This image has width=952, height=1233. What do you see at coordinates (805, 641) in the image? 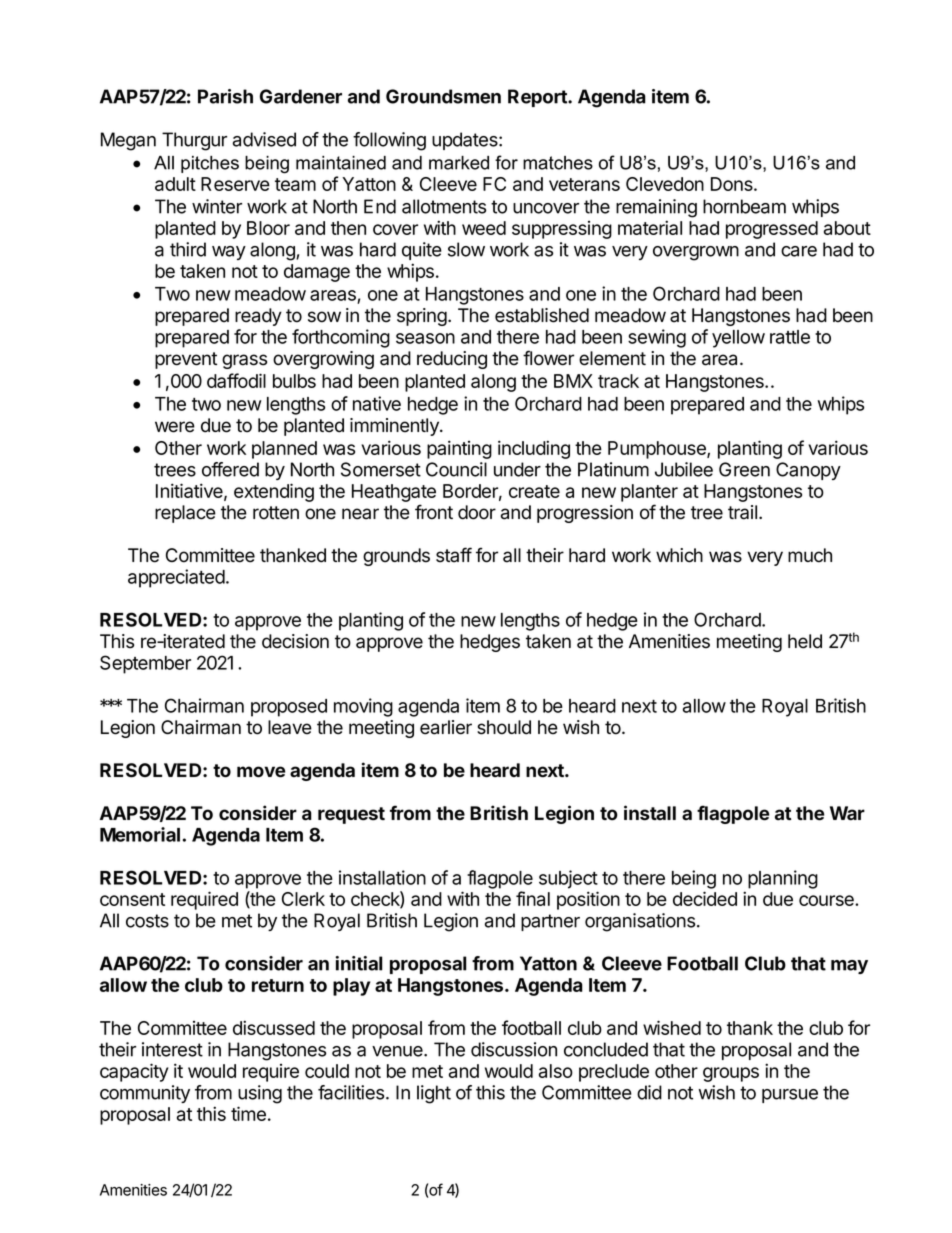
I see `held` at bounding box center [805, 641].
